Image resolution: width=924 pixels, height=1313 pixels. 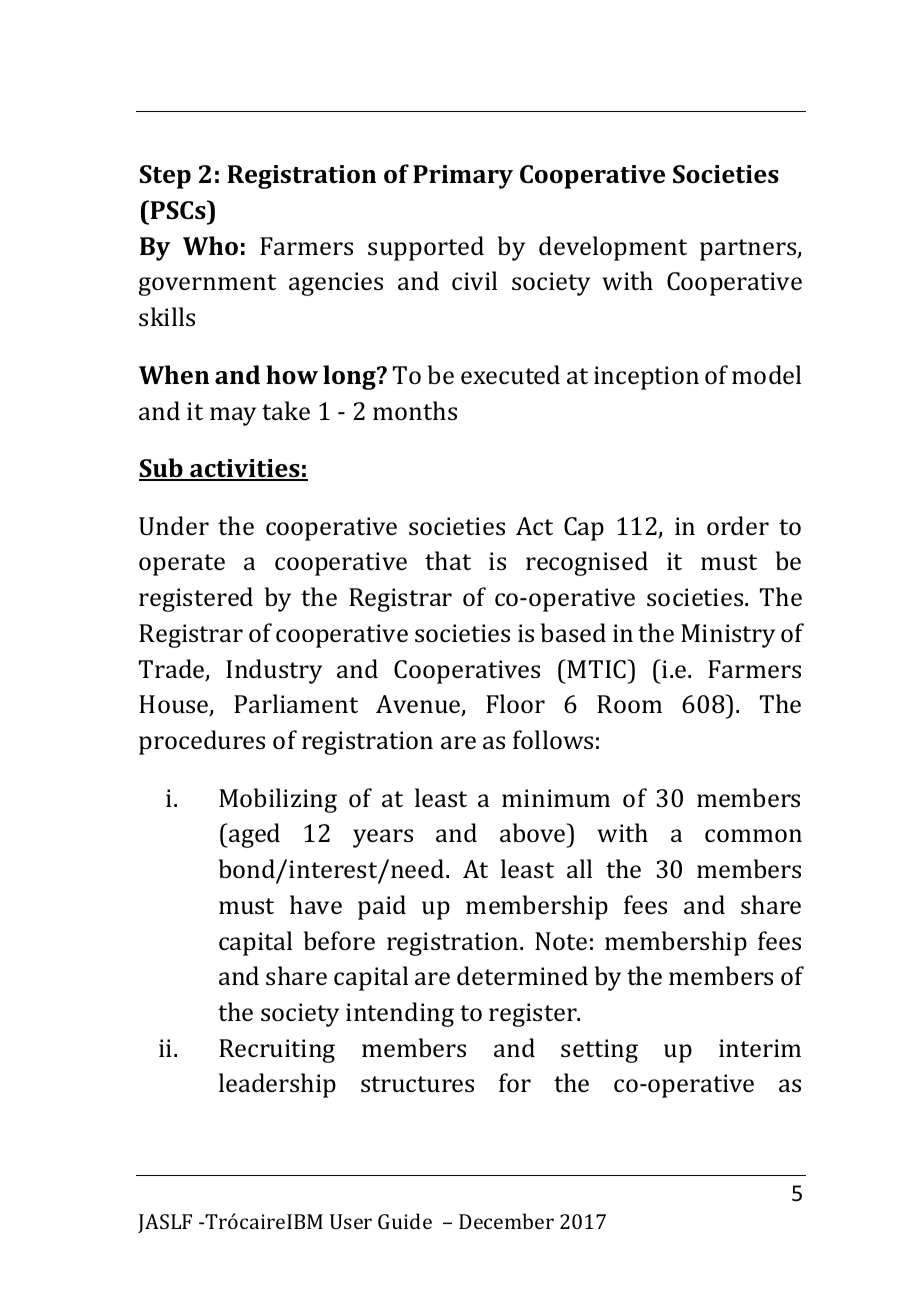 I want to click on Industry, so click(x=274, y=671).
